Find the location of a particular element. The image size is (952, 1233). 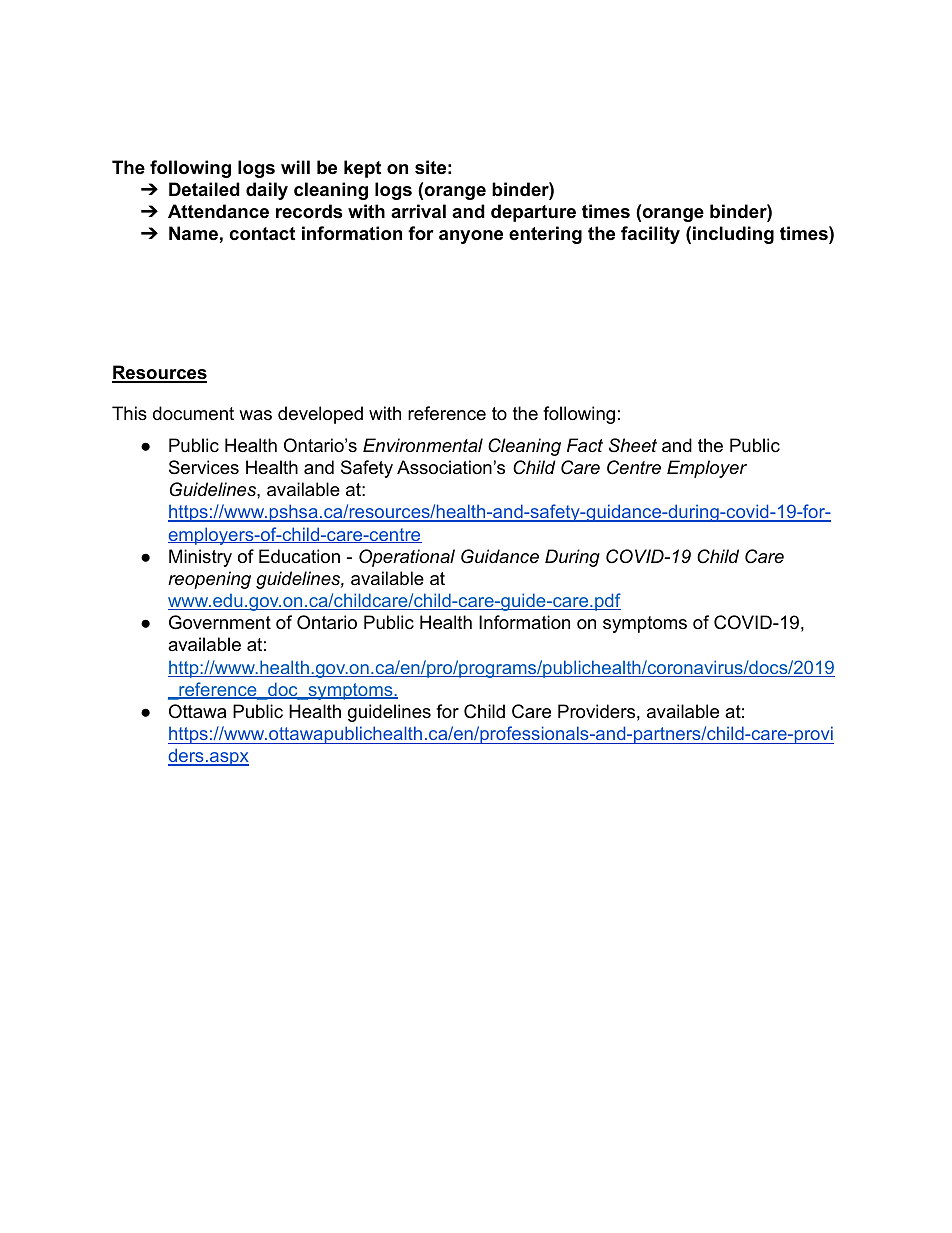

kept is located at coordinates (362, 169).
